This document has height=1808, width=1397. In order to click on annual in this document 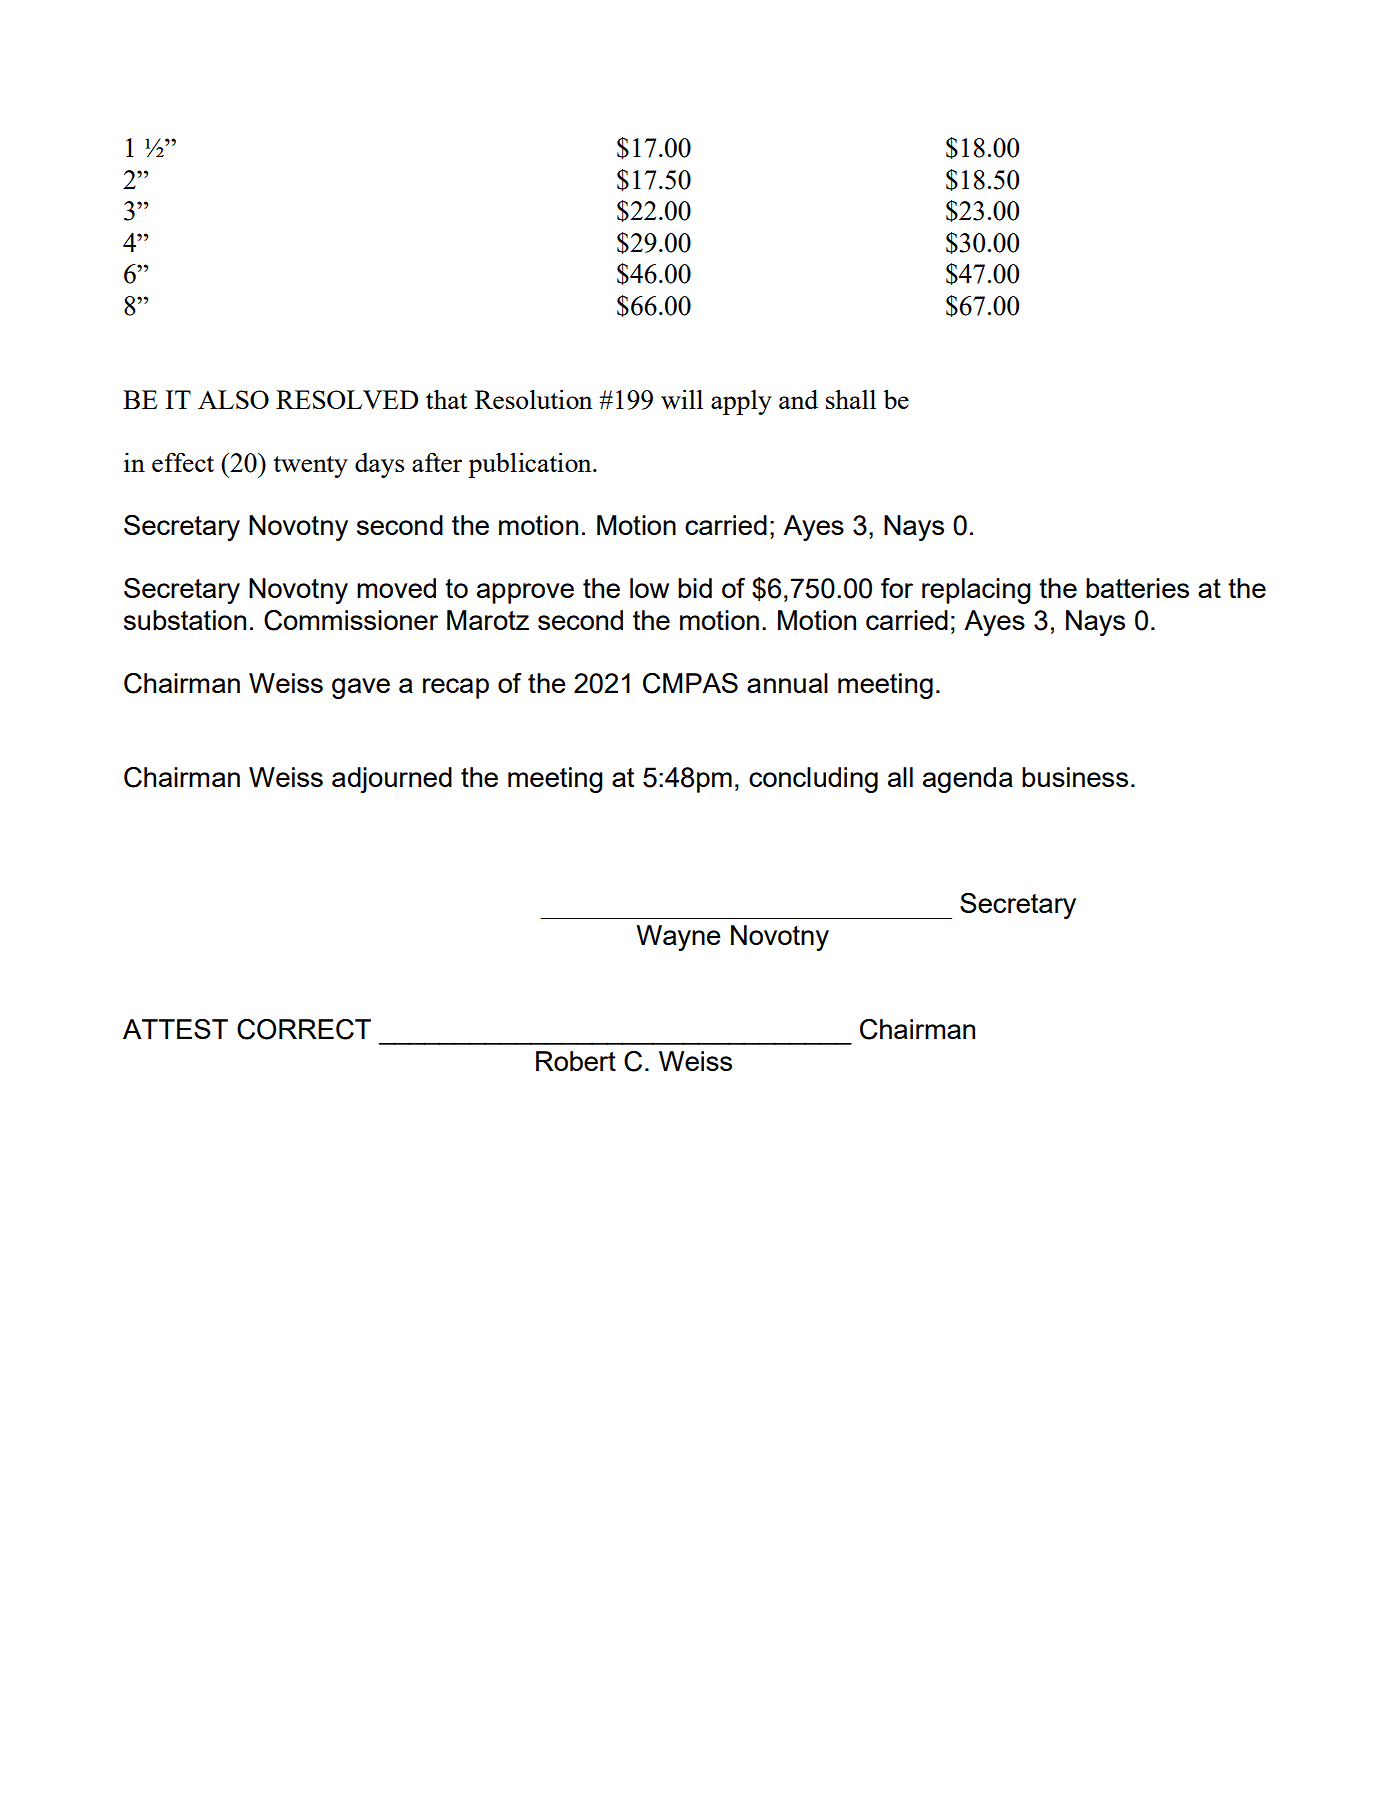, I will do `click(787, 683)`.
